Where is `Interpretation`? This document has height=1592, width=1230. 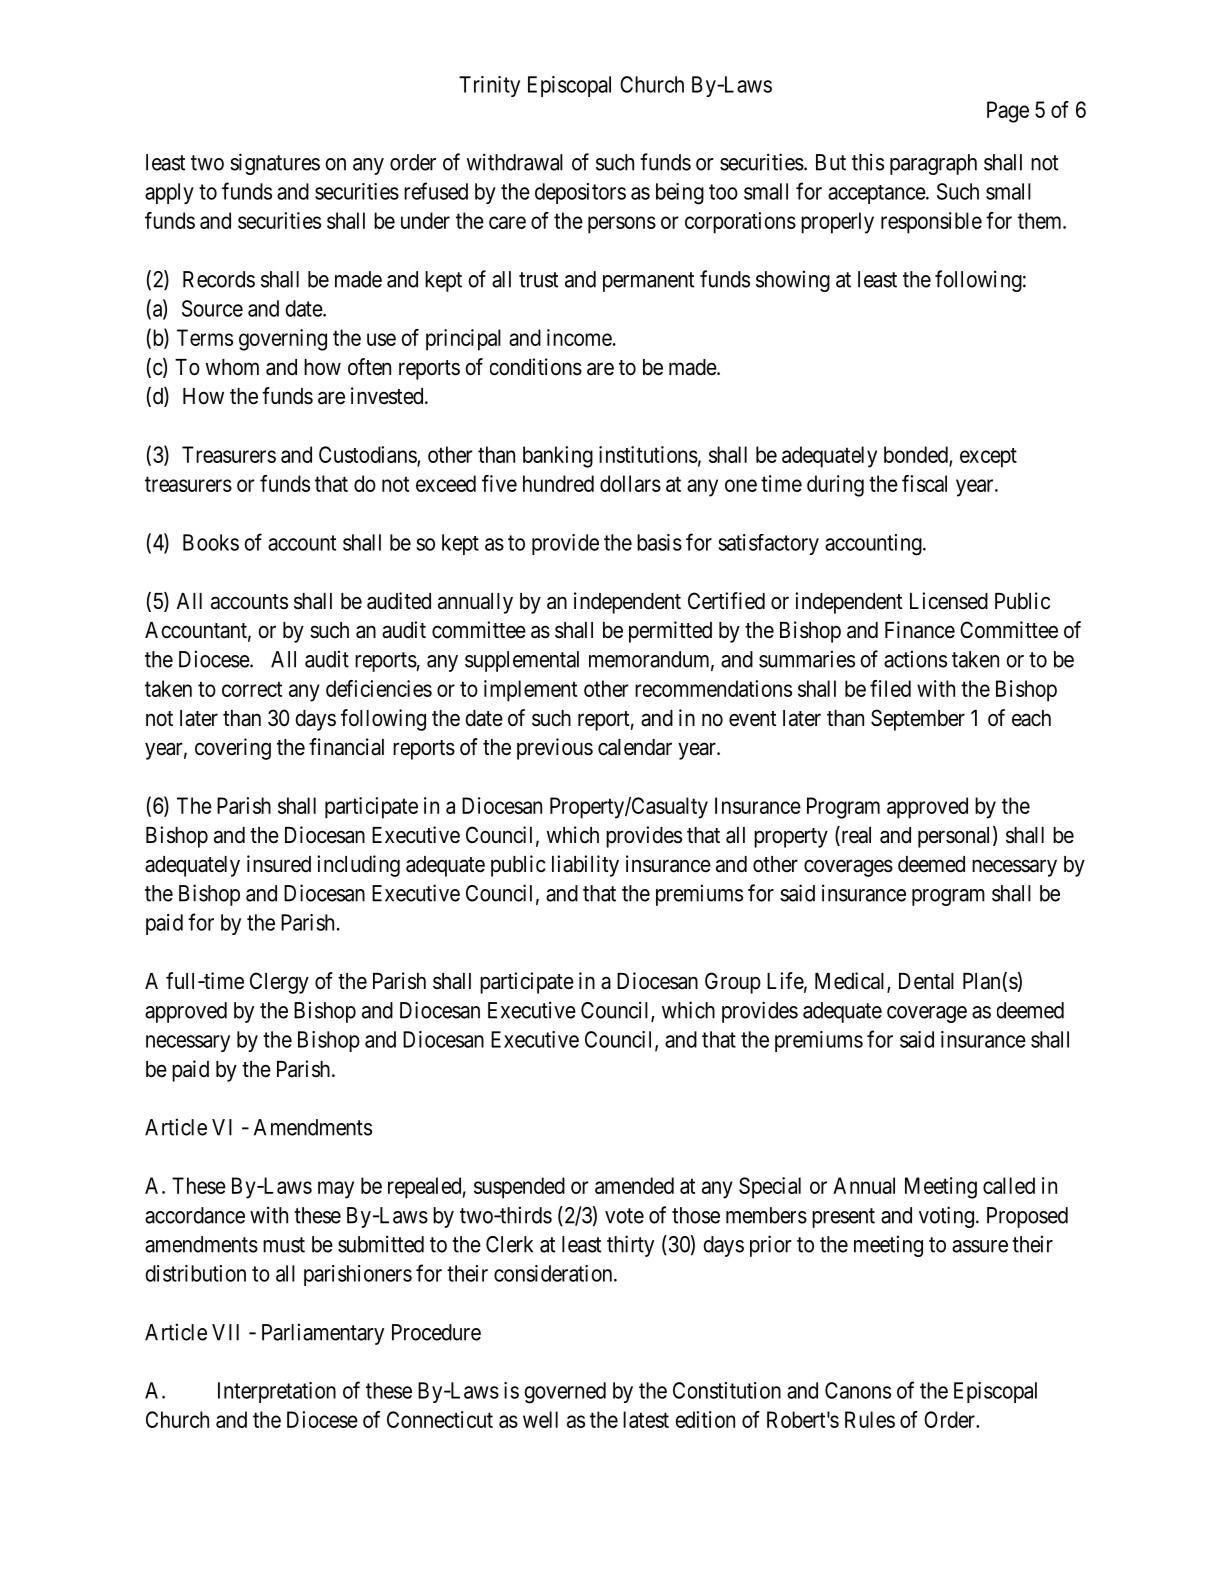 Interpretation is located at coordinates (277, 1392).
